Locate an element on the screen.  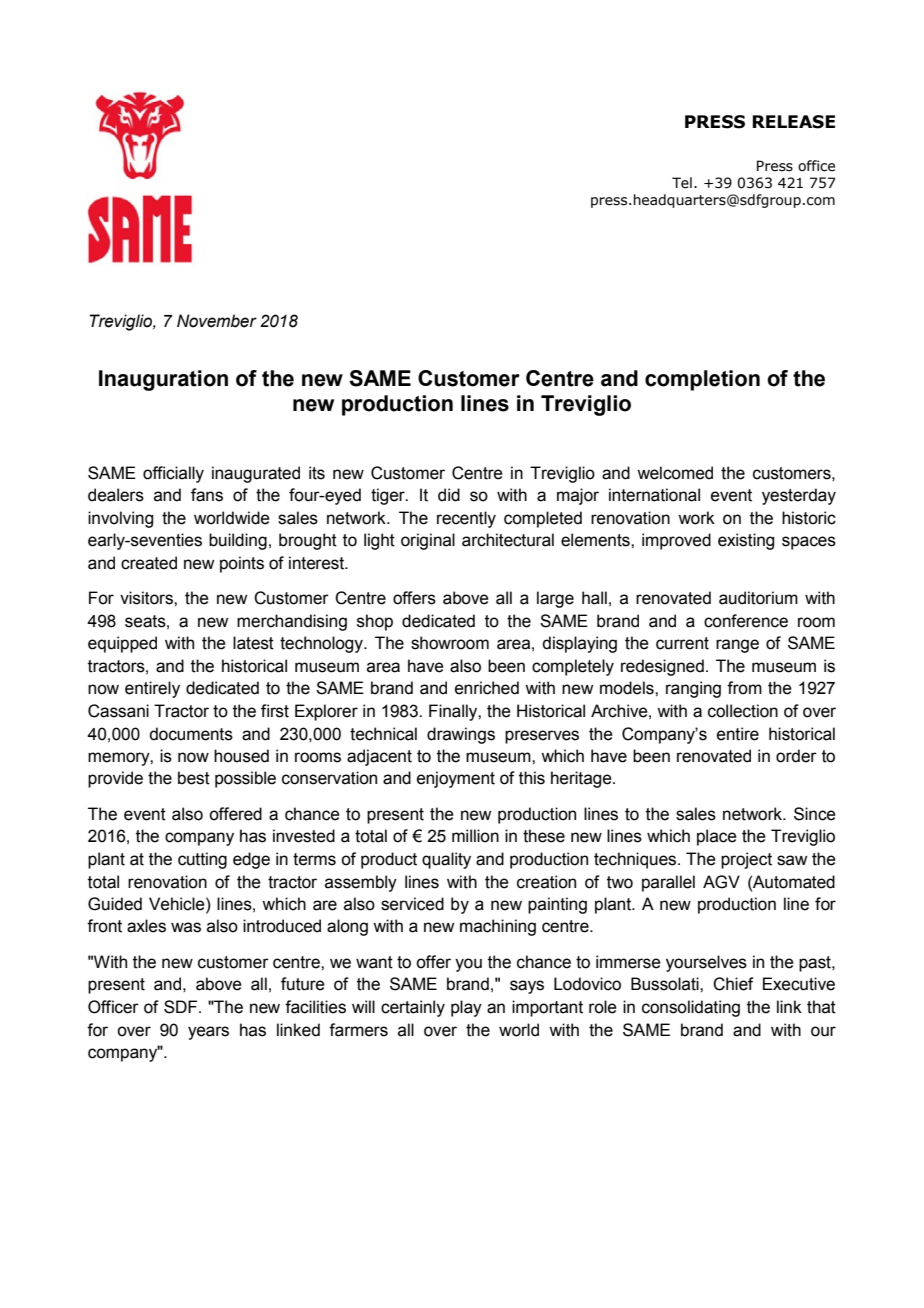
completion is located at coordinates (702, 380).
